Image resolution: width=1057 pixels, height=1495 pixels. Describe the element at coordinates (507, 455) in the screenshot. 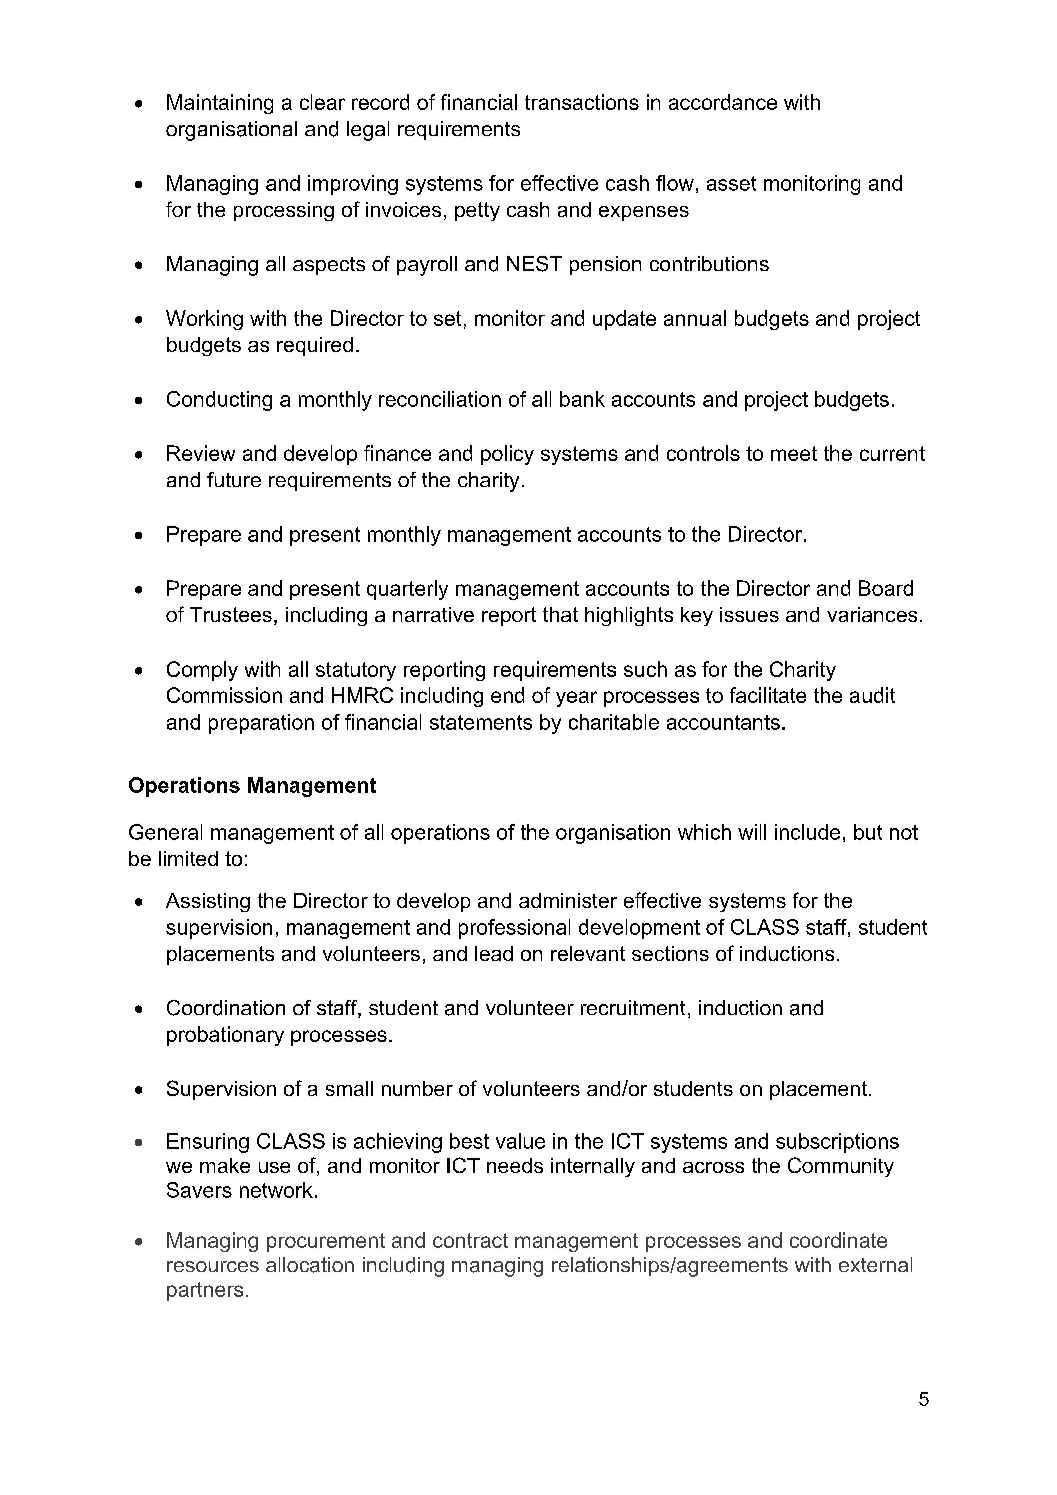

I see `policy` at that location.
